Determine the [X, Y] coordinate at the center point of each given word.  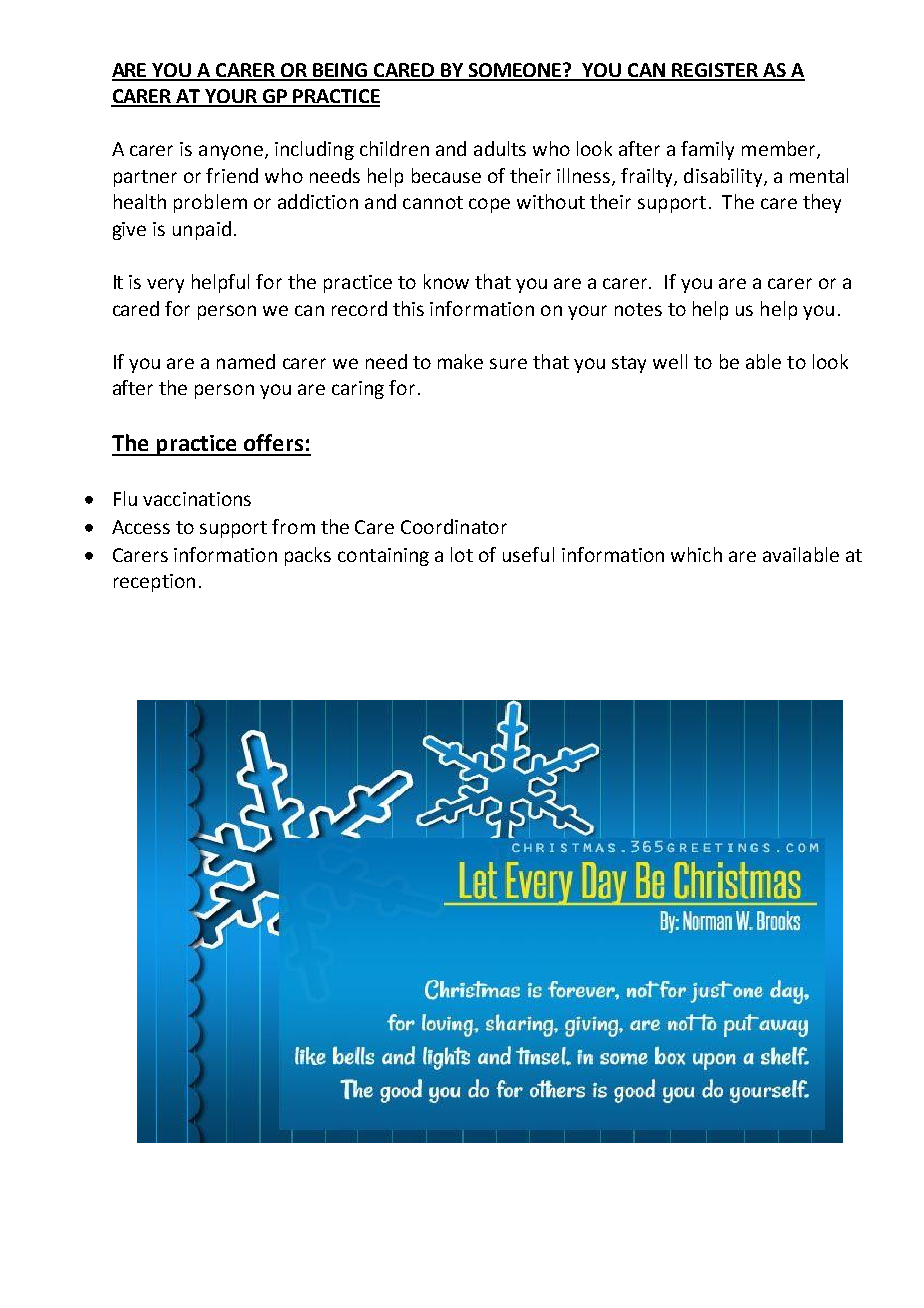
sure [508, 363]
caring [358, 390]
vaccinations [197, 499]
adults [500, 148]
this [408, 308]
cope [489, 205]
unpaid [202, 230]
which [696, 554]
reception [154, 583]
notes [638, 309]
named [246, 361]
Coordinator [454, 526]
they [822, 203]
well [670, 361]
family [707, 150]
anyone [231, 152]
